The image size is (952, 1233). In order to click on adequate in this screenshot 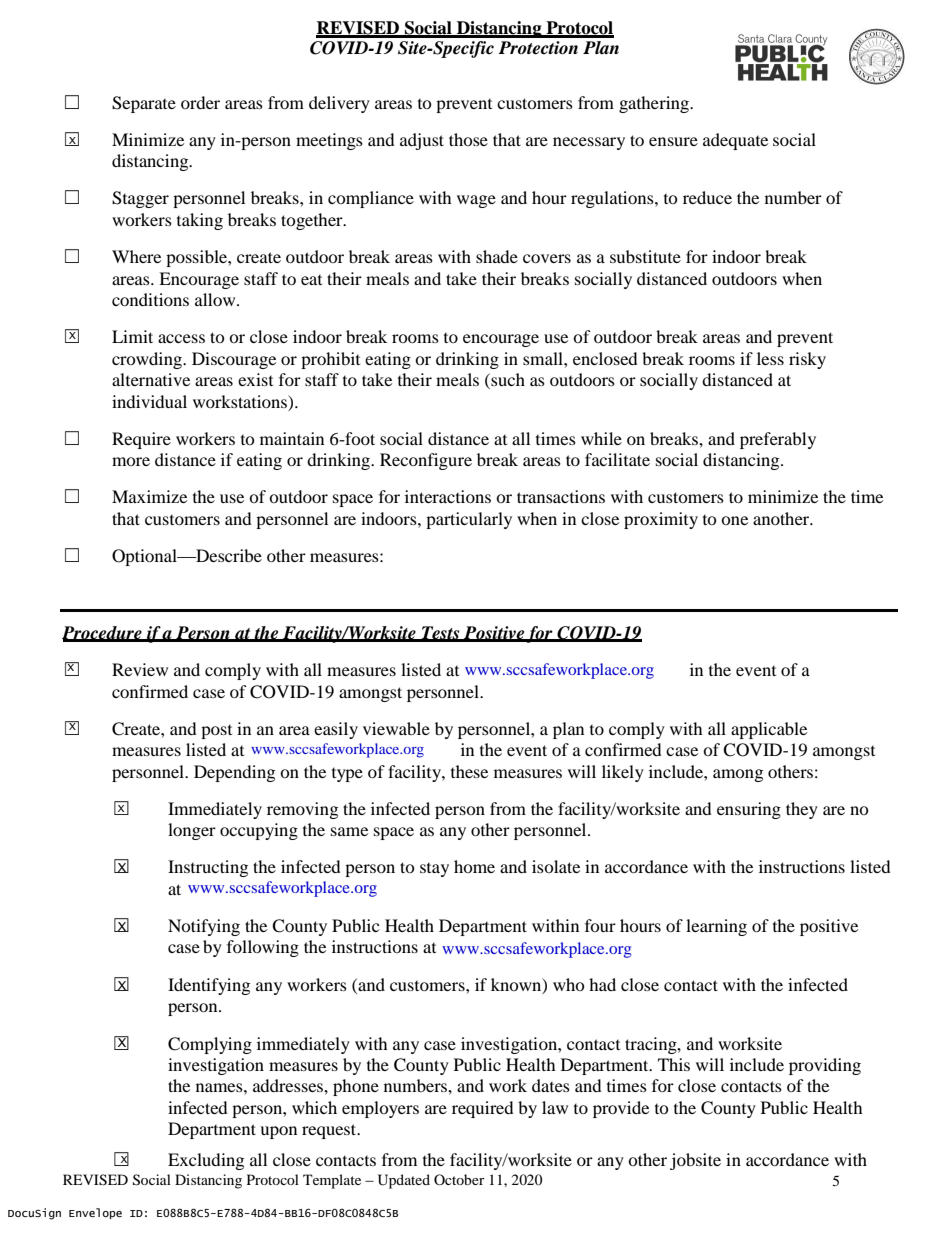, I will do `click(735, 141)`.
